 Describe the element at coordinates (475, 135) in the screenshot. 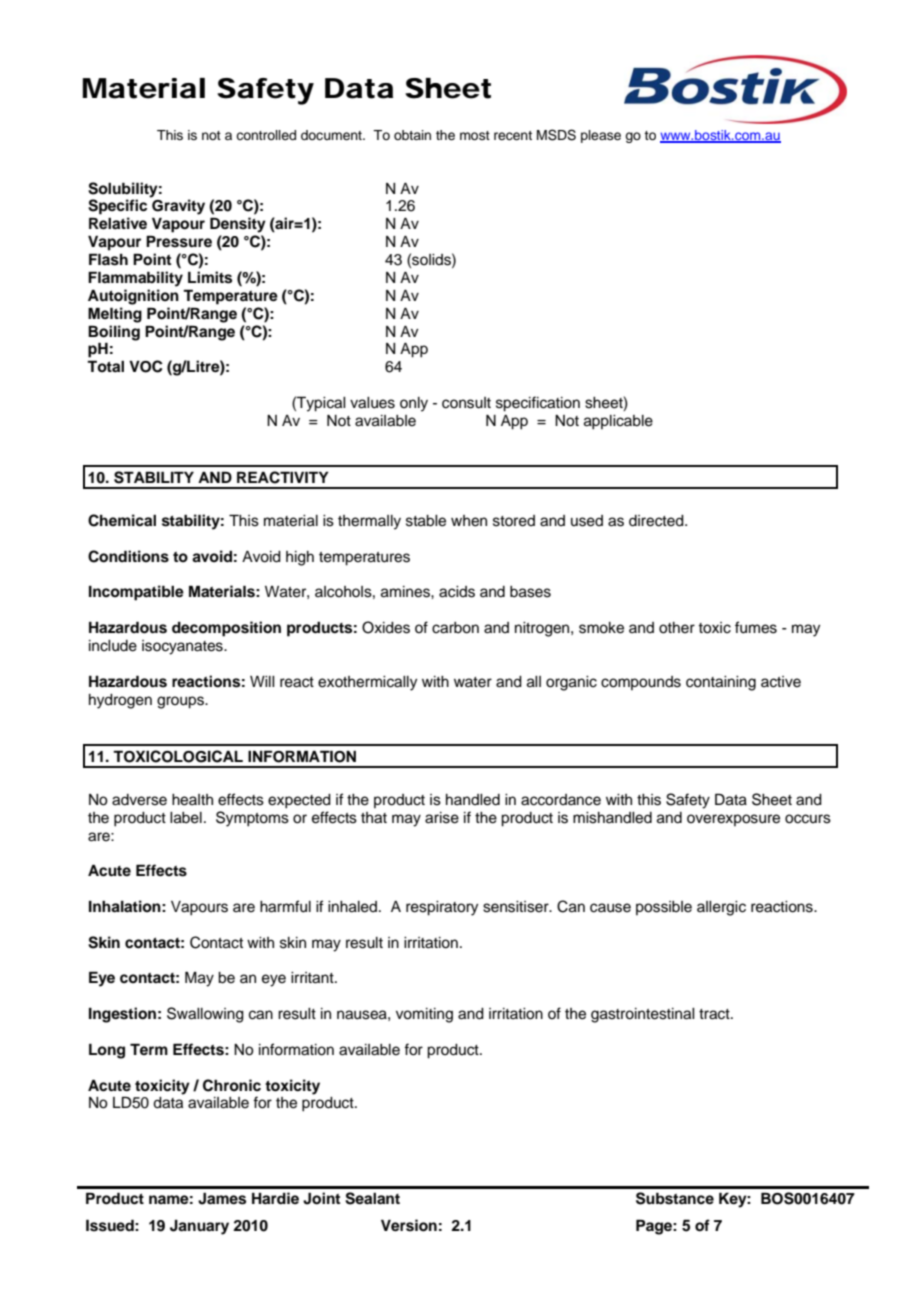

I see `most` at that location.
